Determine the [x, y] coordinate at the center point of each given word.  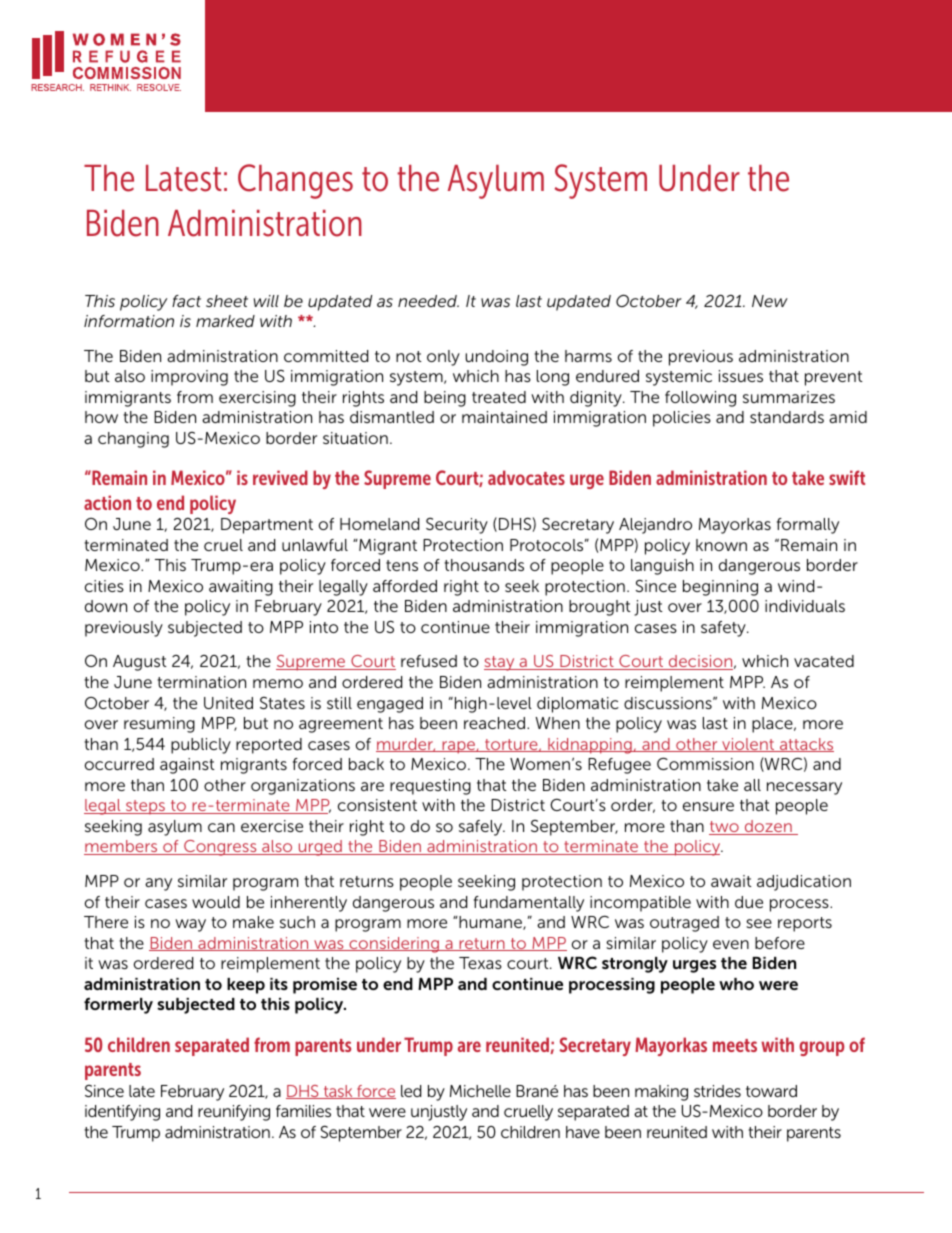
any [158, 884]
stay [500, 663]
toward [771, 1091]
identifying [122, 1113]
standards [787, 417]
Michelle [480, 1091]
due [749, 902]
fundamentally [529, 904]
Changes [295, 181]
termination [201, 682]
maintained [504, 417]
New [770, 301]
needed [428, 301]
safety [724, 629]
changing [133, 440]
